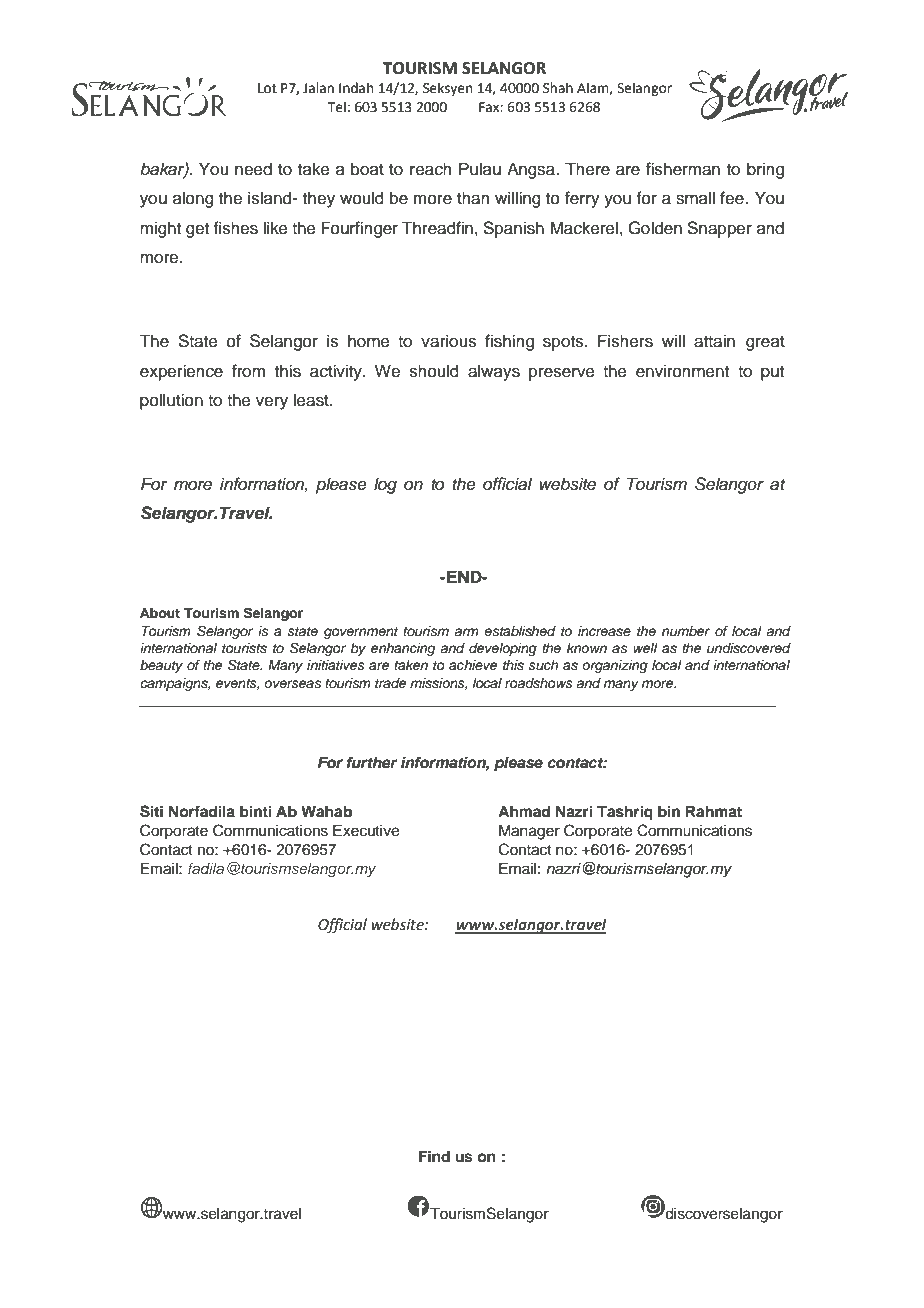  I want to click on Manager, so click(529, 832).
